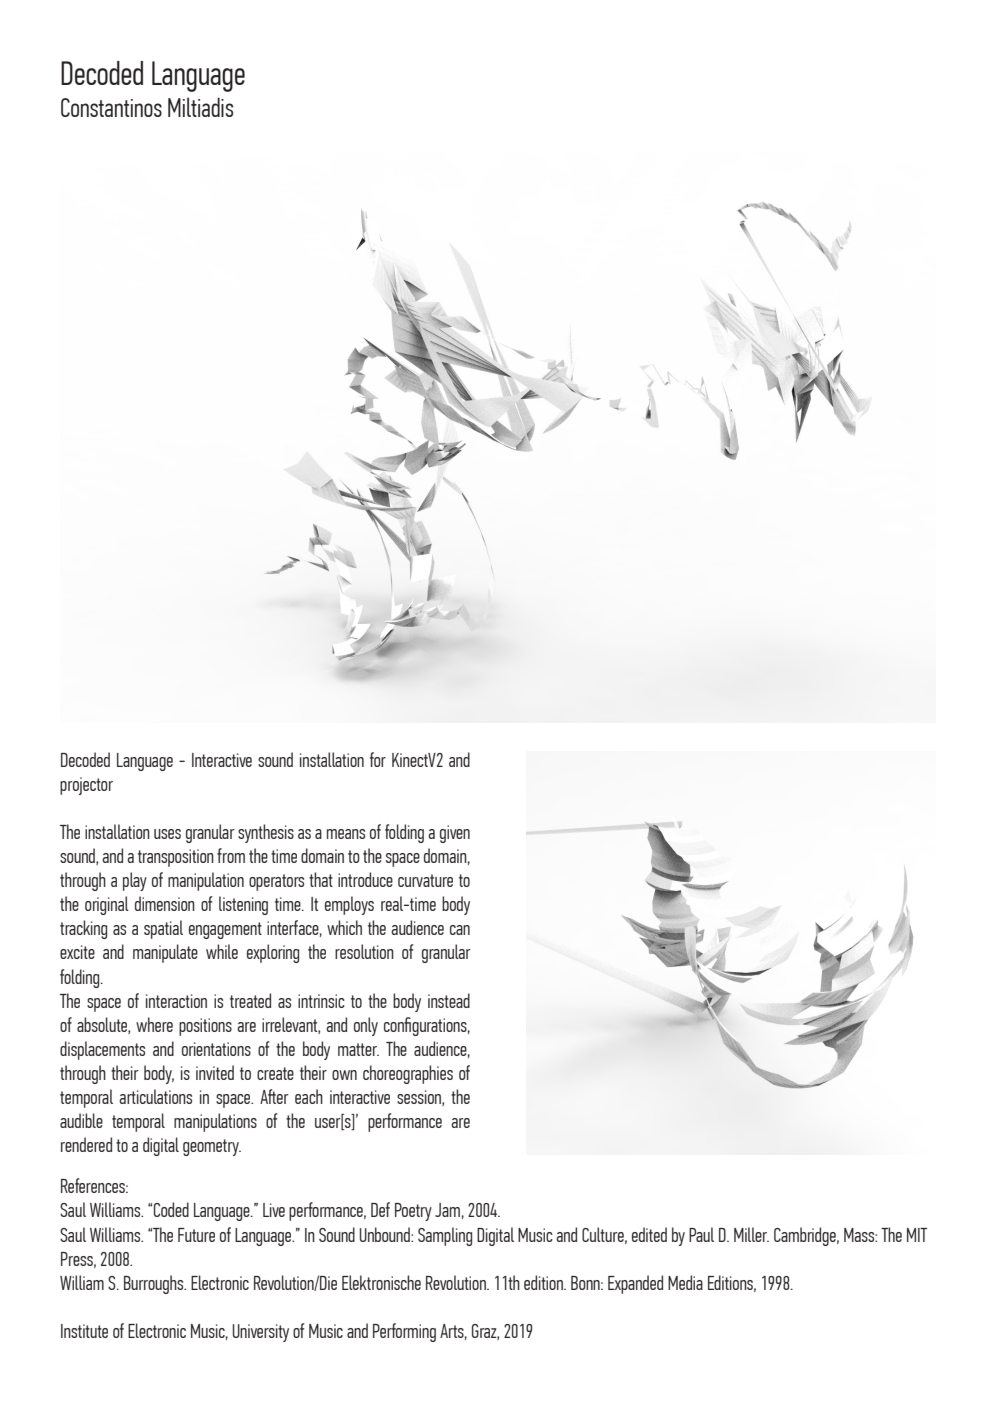  I want to click on uses, so click(167, 834).
